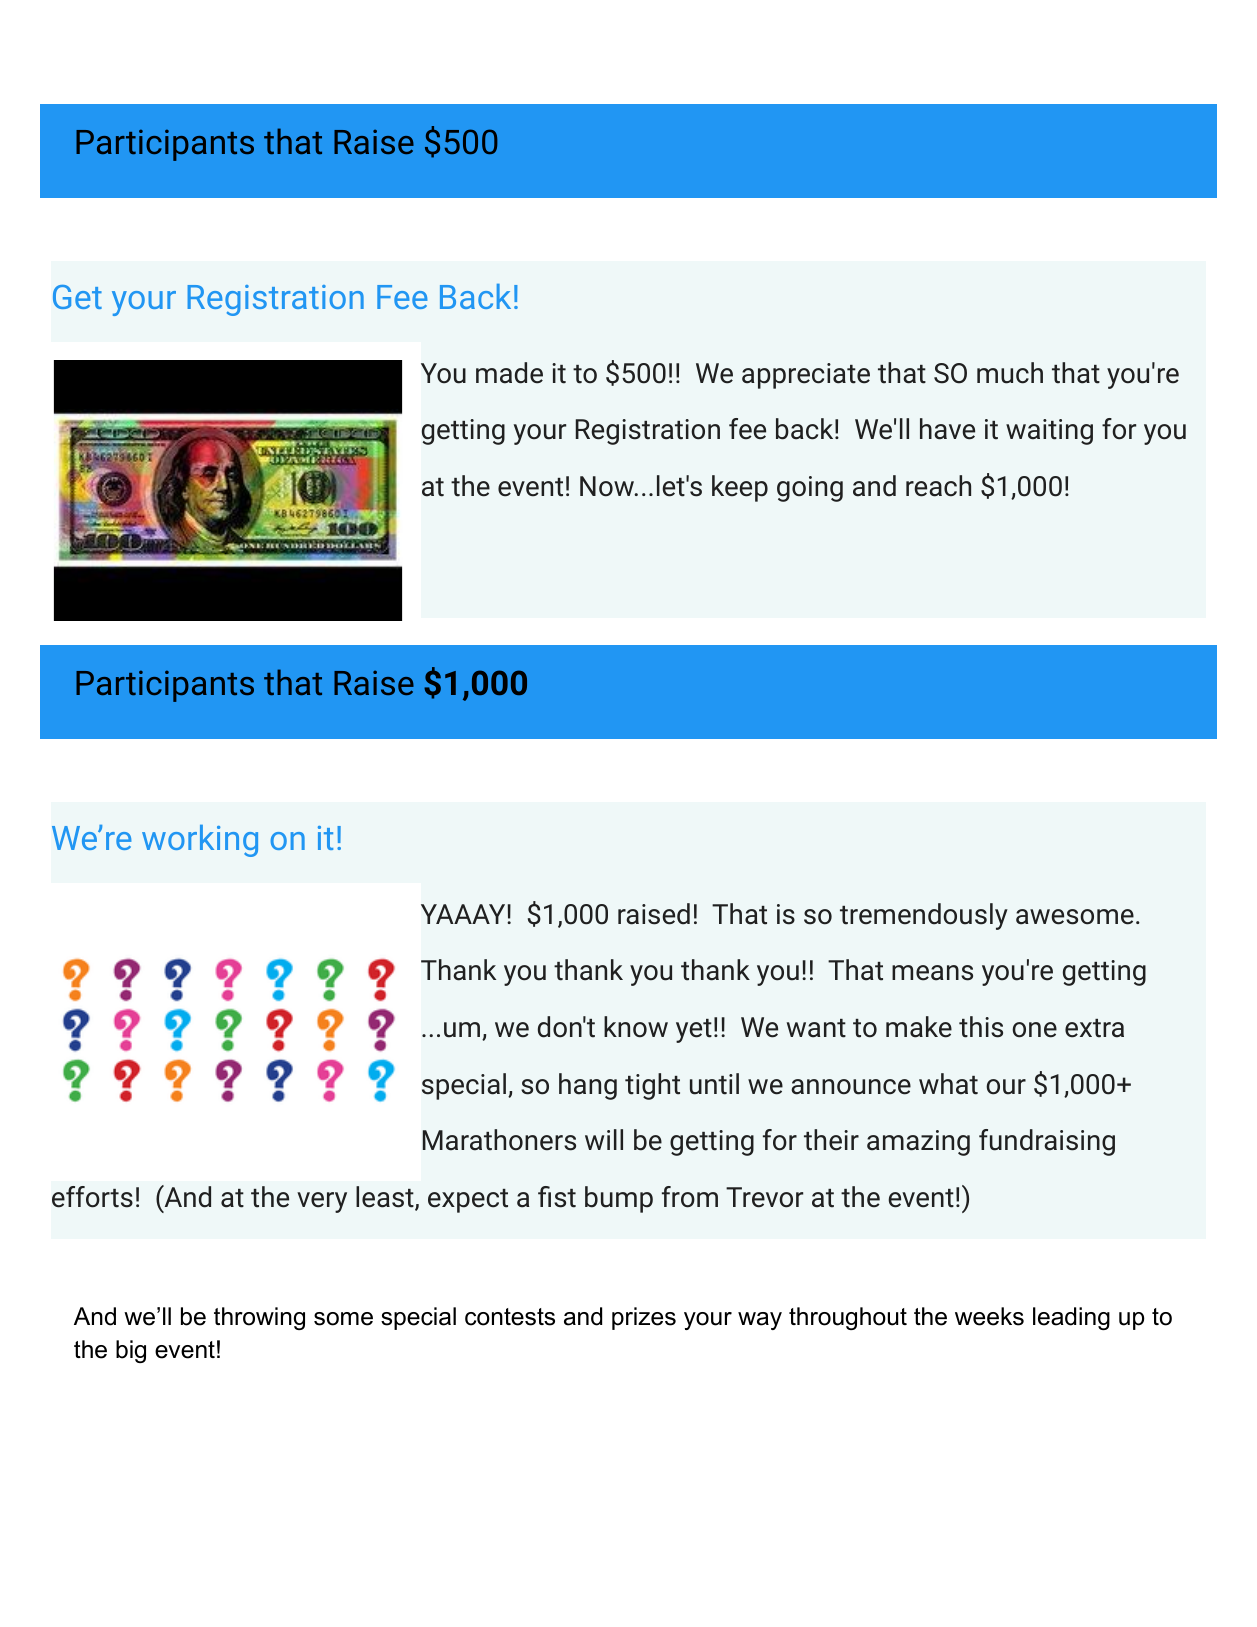 The width and height of the page is (1257, 1627). Describe the element at coordinates (509, 373) in the page. I see `made` at that location.
